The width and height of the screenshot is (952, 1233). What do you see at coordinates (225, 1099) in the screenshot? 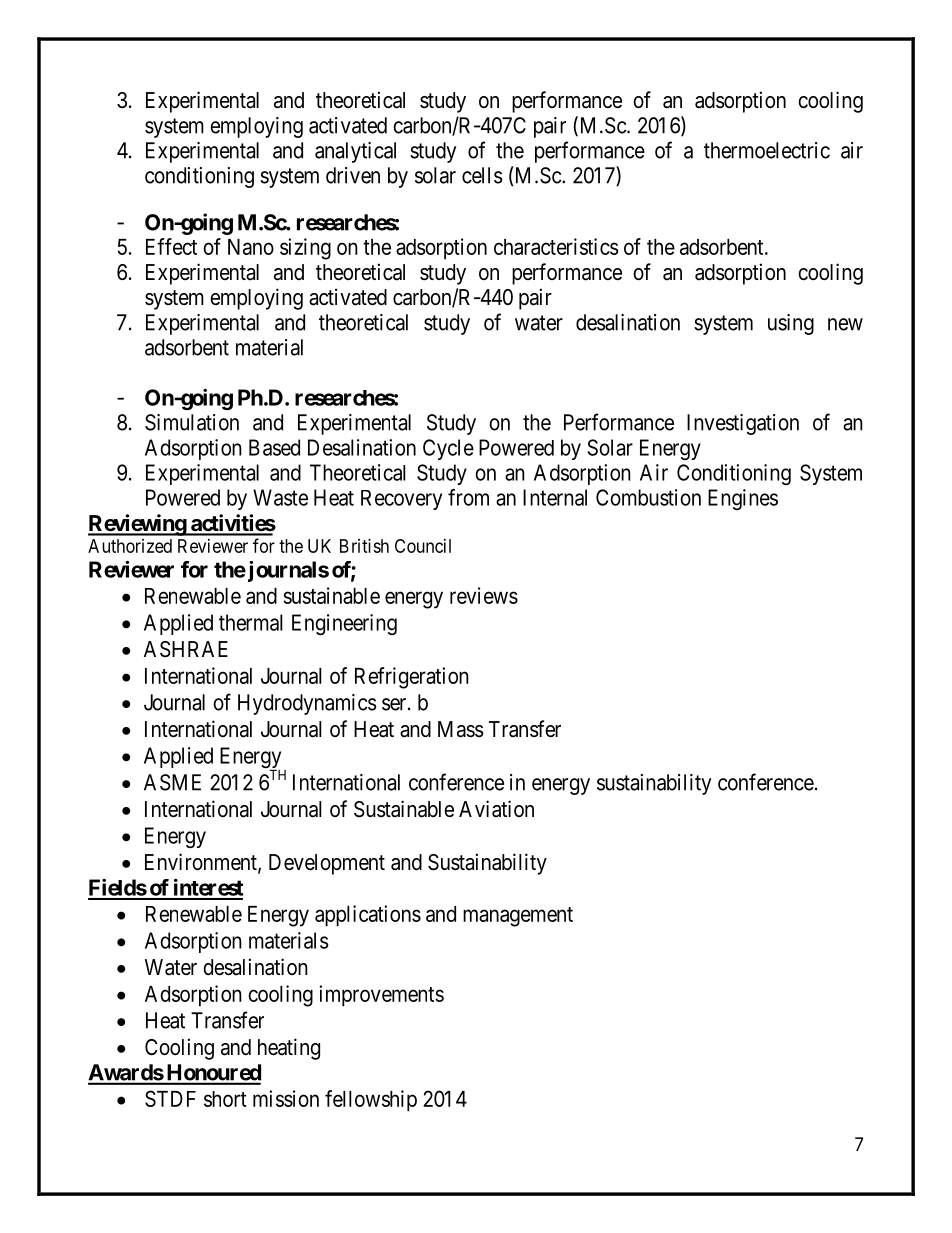
I see `short` at bounding box center [225, 1099].
